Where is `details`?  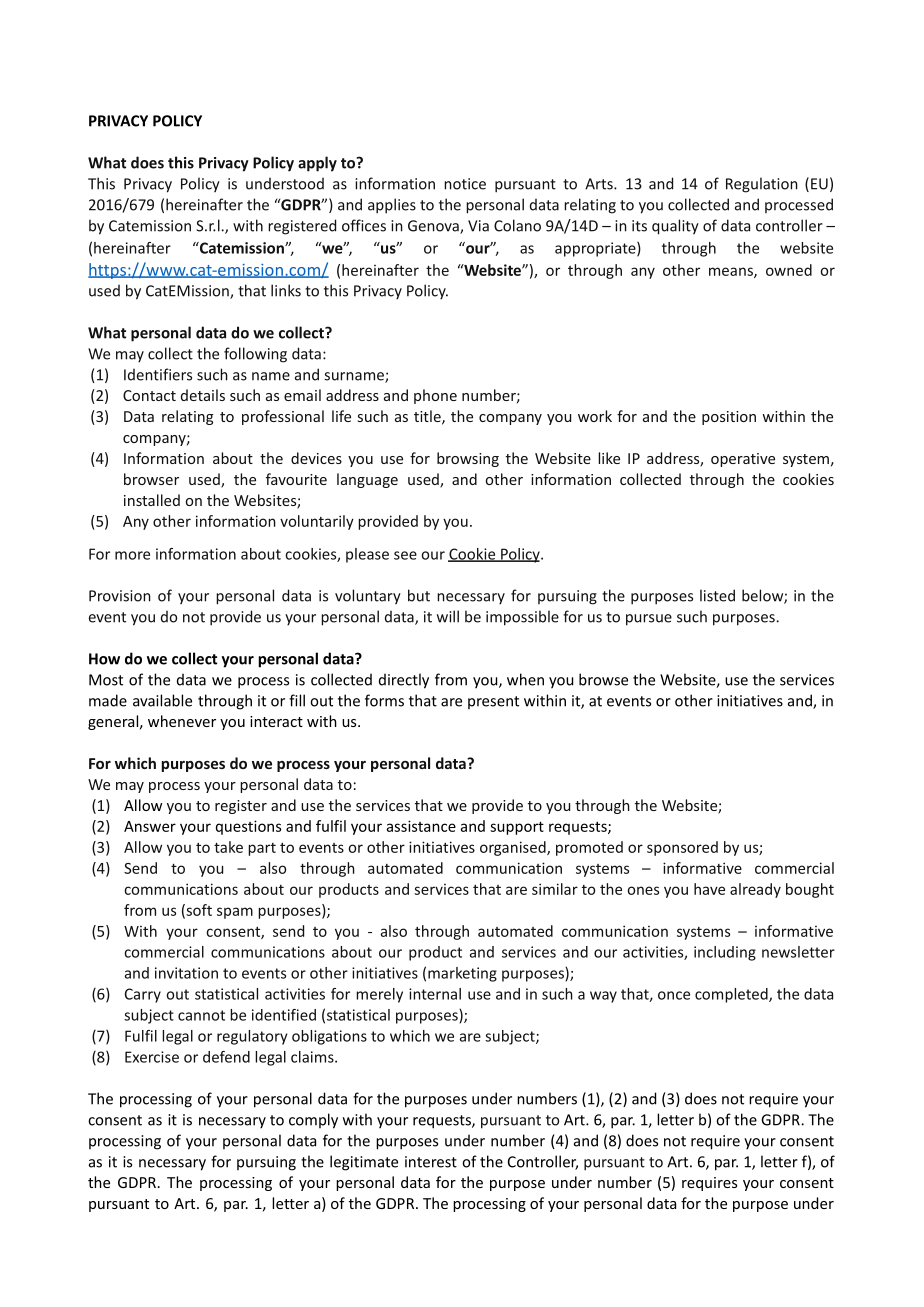 details is located at coordinates (203, 395).
